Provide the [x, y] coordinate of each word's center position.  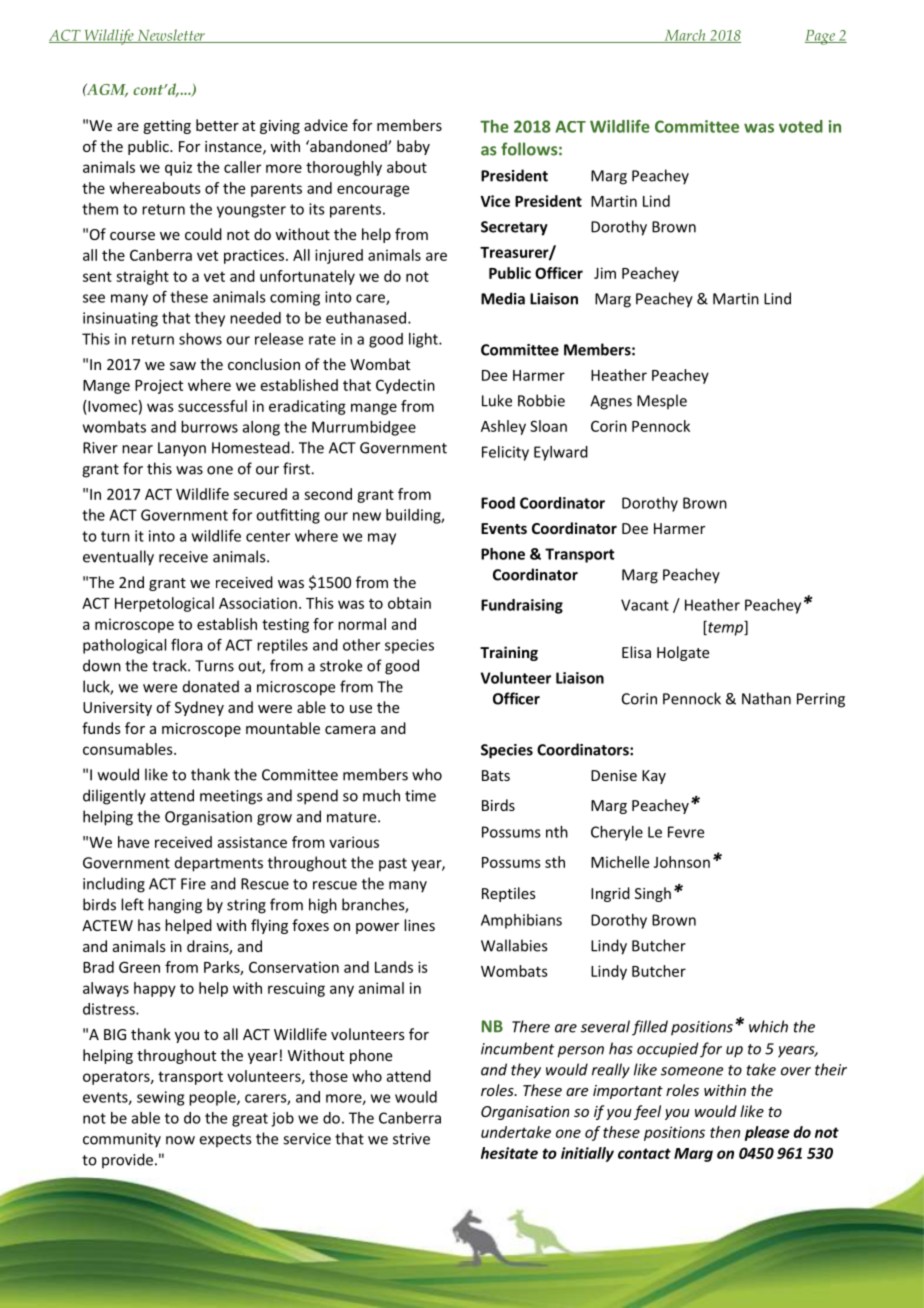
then [725, 1132]
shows [200, 339]
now [180, 1140]
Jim [605, 273]
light [424, 340]
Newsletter [171, 36]
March [685, 36]
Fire [193, 884]
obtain [409, 603]
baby [413, 147]
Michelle [620, 862]
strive [411, 1139]
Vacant [645, 605]
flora [187, 645]
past [393, 864]
